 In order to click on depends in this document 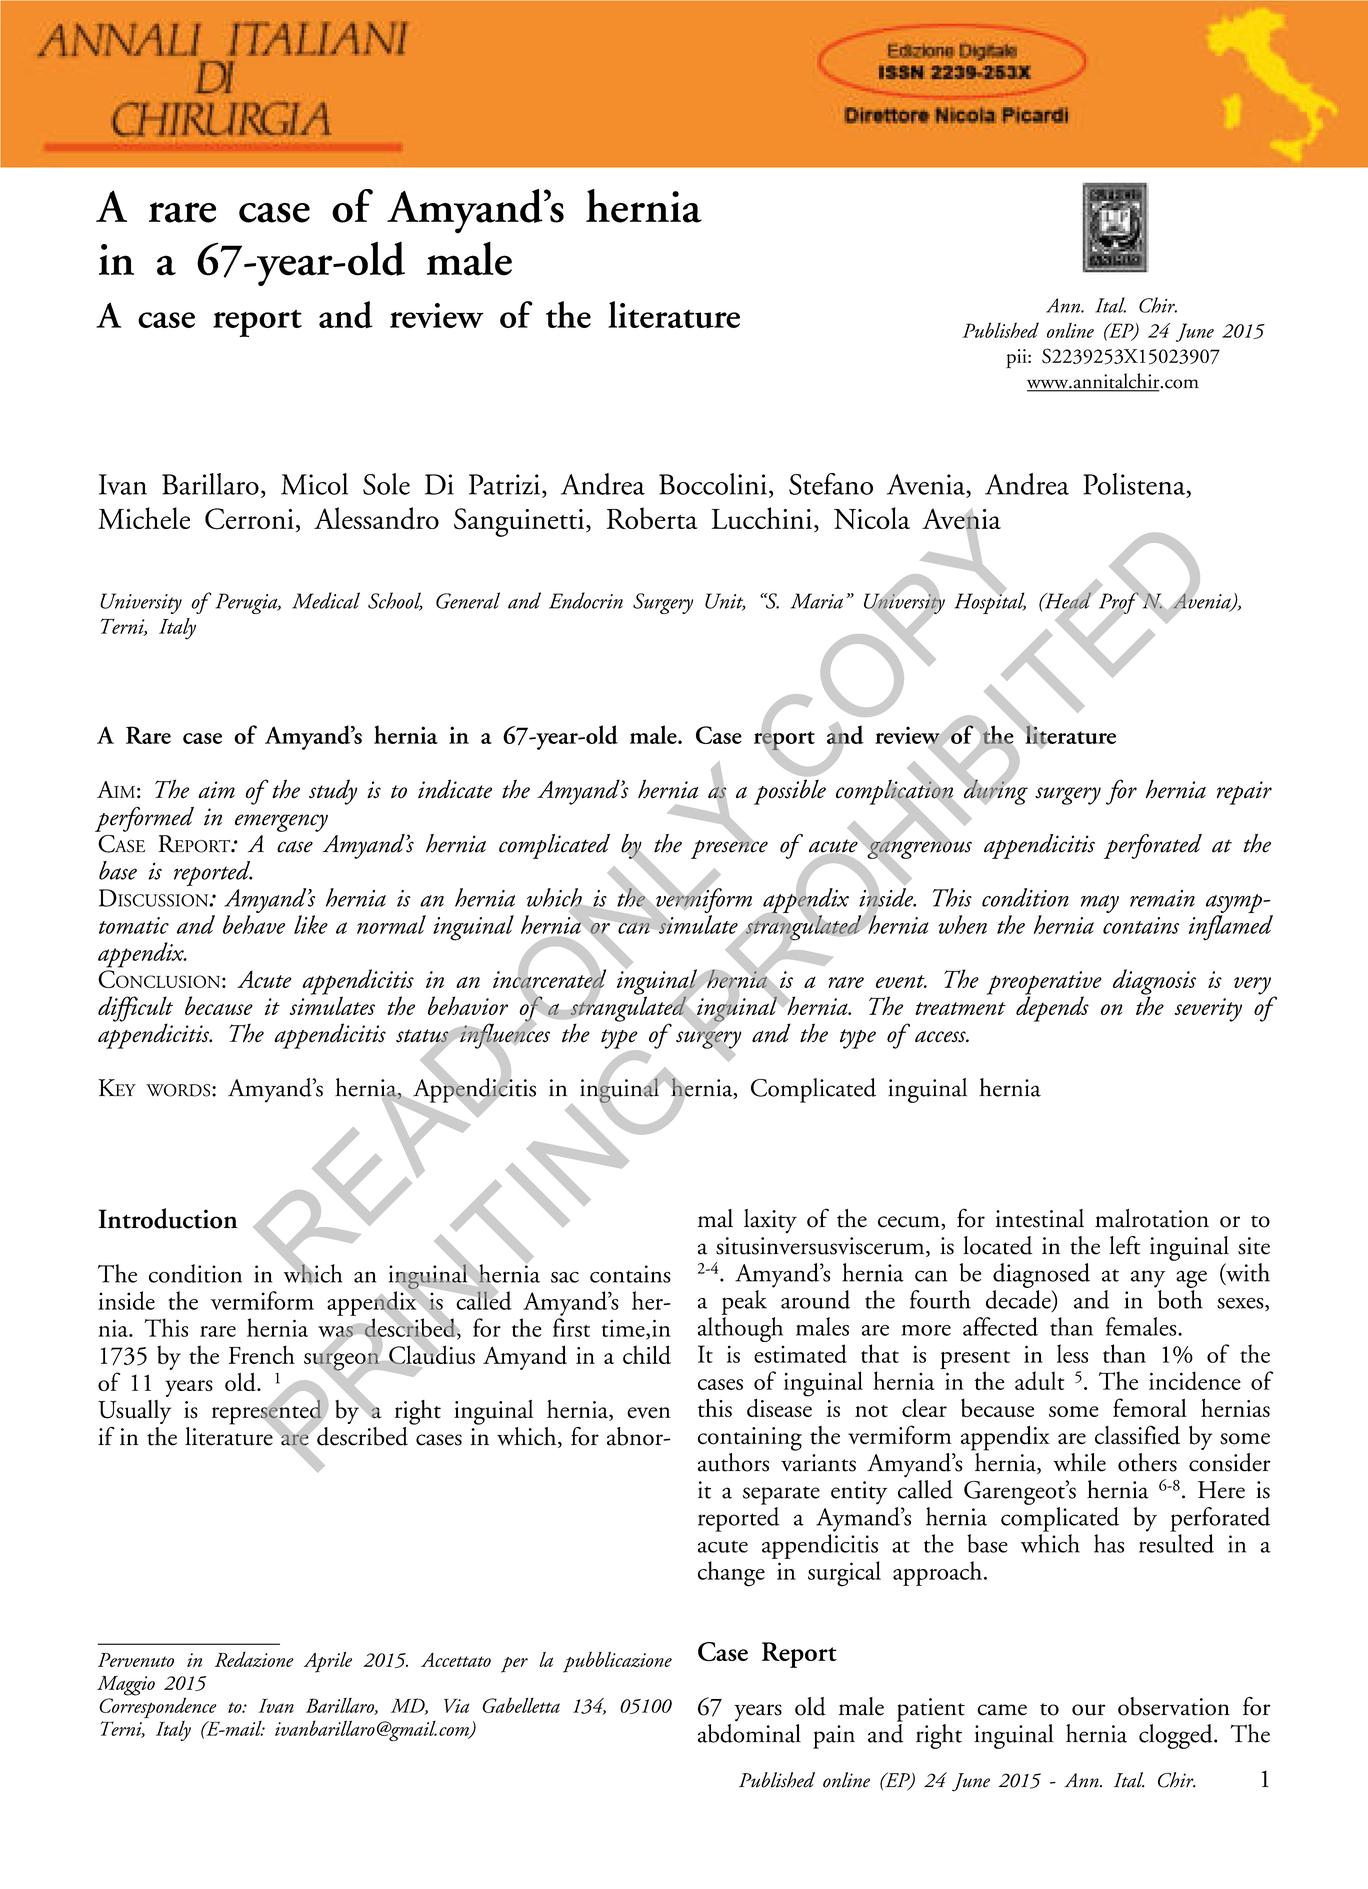, I will do `click(1052, 1008)`.
